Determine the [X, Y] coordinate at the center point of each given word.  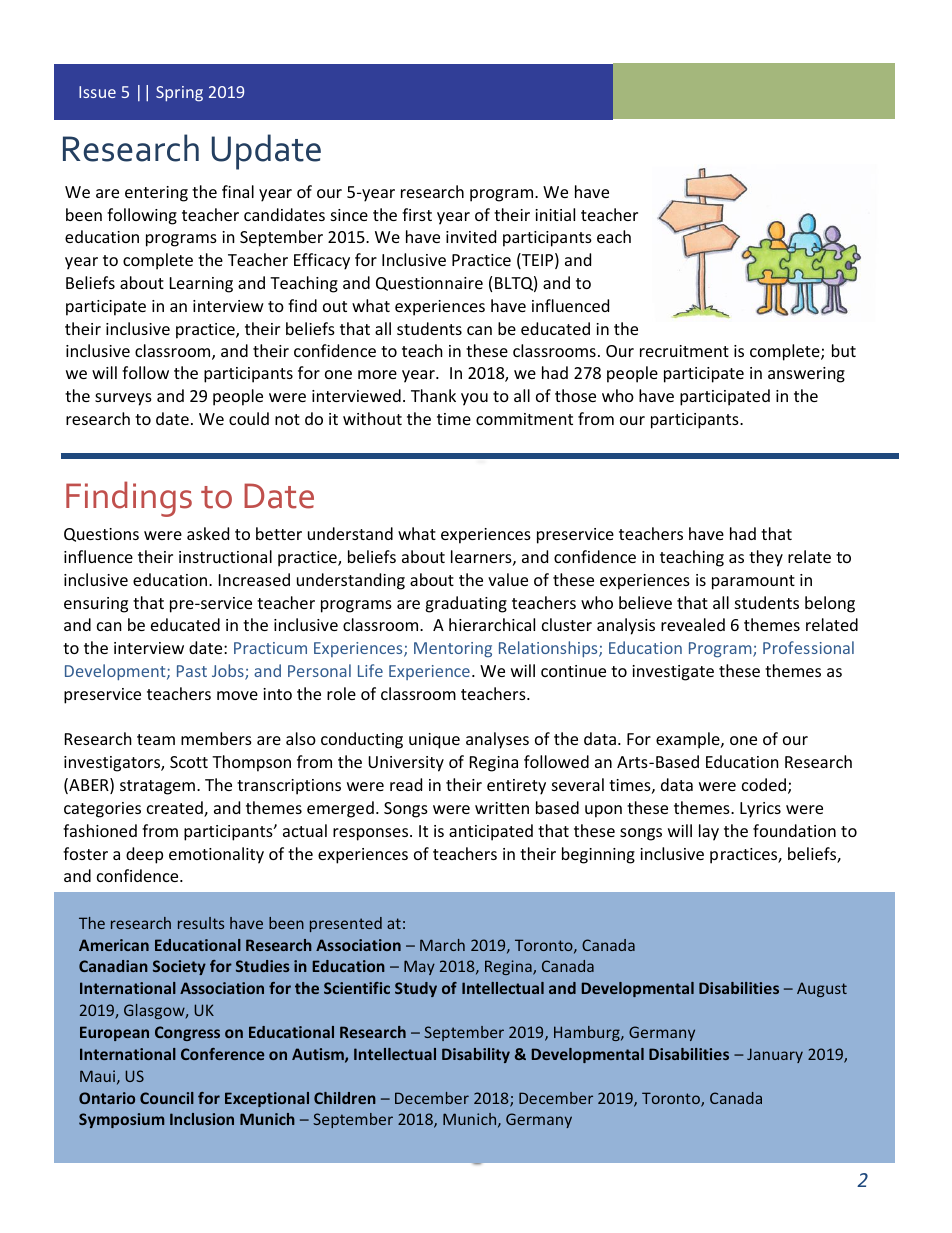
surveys [123, 399]
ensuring [96, 605]
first [417, 214]
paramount [753, 582]
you [474, 399]
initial [555, 214]
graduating [466, 604]
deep [144, 855]
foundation [794, 830]
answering [806, 375]
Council [167, 1098]
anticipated [491, 832]
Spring [179, 94]
